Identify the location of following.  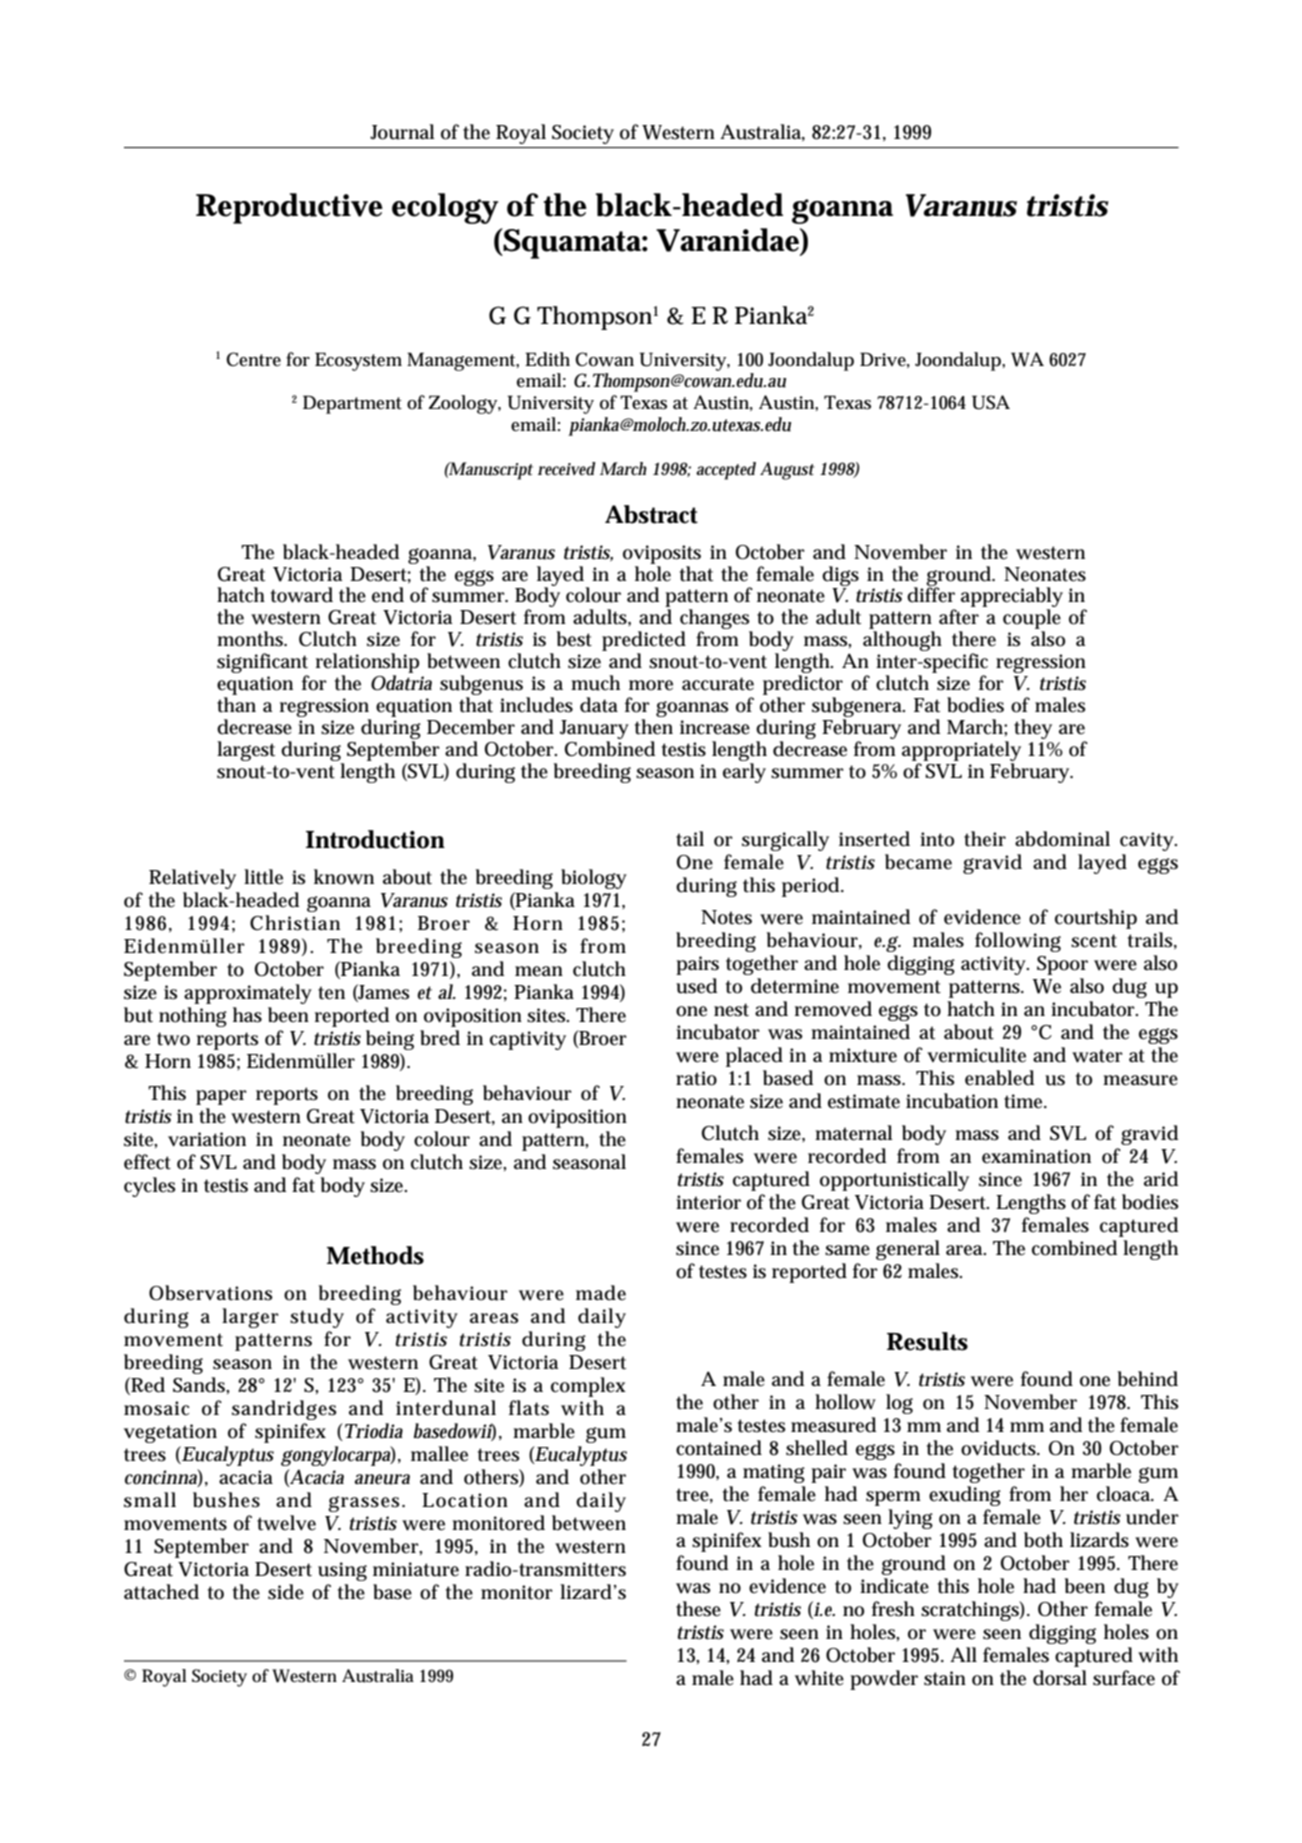
(1018, 942).
